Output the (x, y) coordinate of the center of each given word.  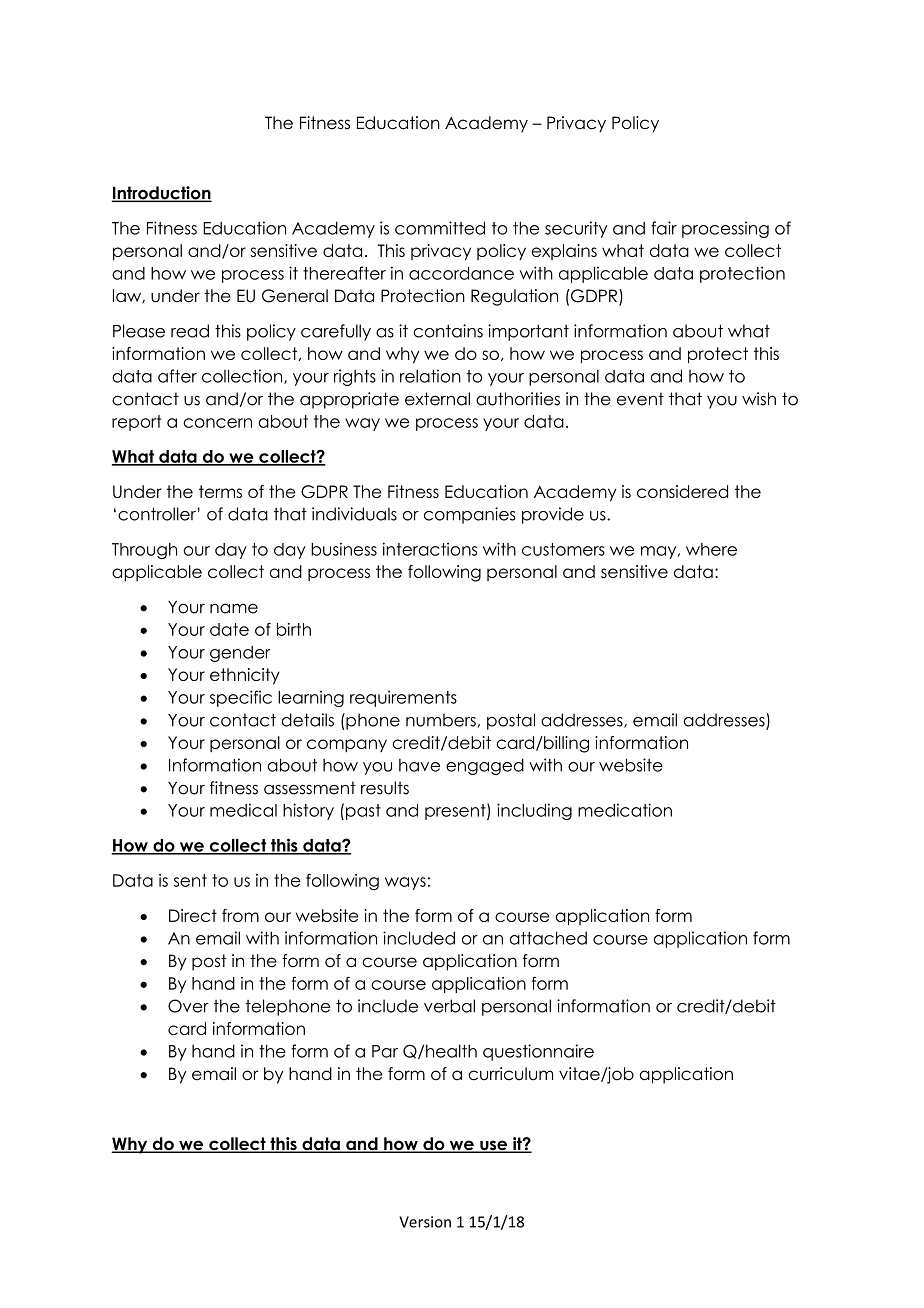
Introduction (161, 194)
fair (664, 228)
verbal (449, 1006)
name (234, 609)
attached (548, 938)
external (437, 399)
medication (625, 810)
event (640, 399)
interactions (430, 549)
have (419, 765)
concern (217, 423)
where (711, 549)
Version (425, 1222)
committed (440, 228)
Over (188, 1006)
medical (243, 810)
